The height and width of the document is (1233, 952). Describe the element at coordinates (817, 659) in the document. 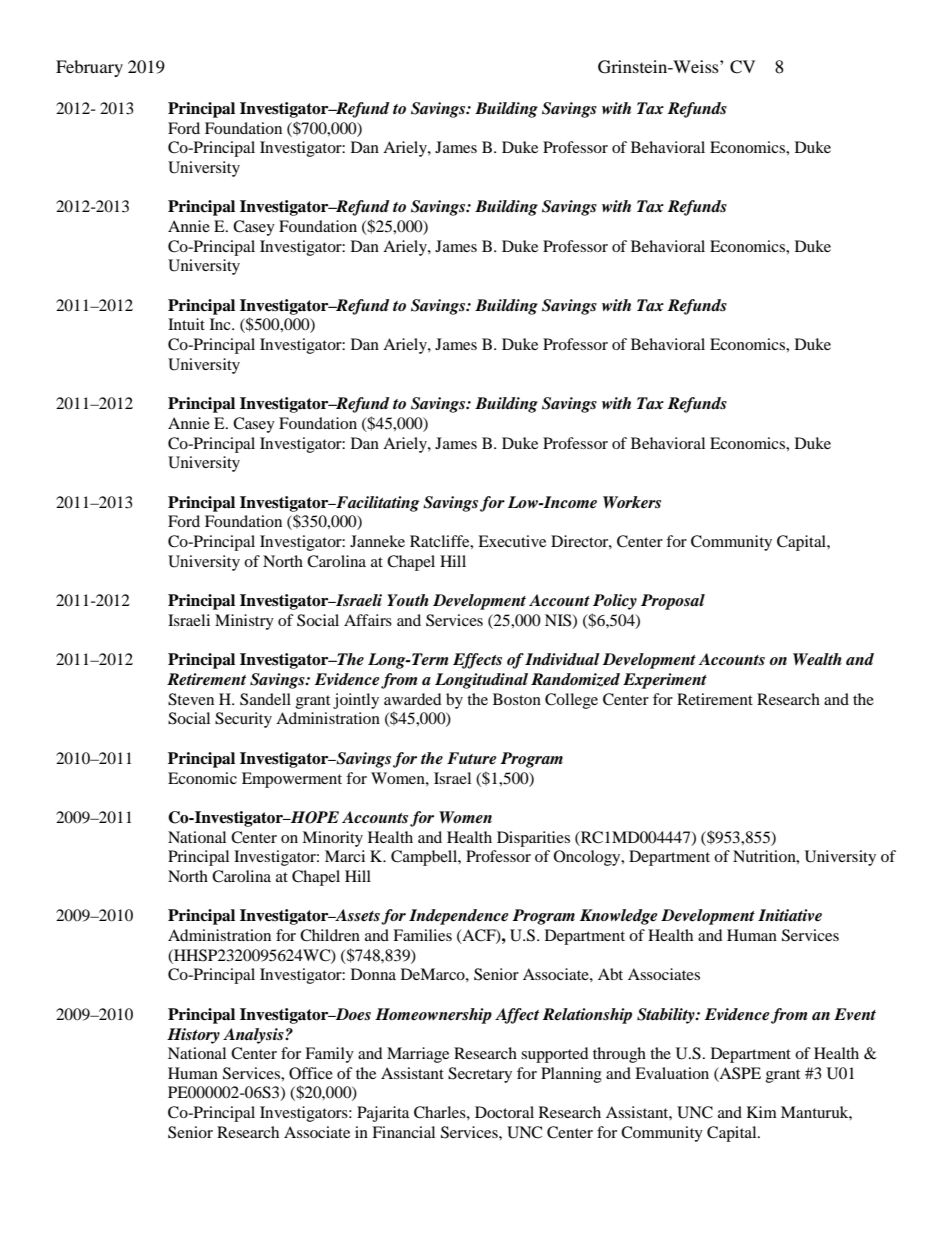

I see `Wealth` at that location.
